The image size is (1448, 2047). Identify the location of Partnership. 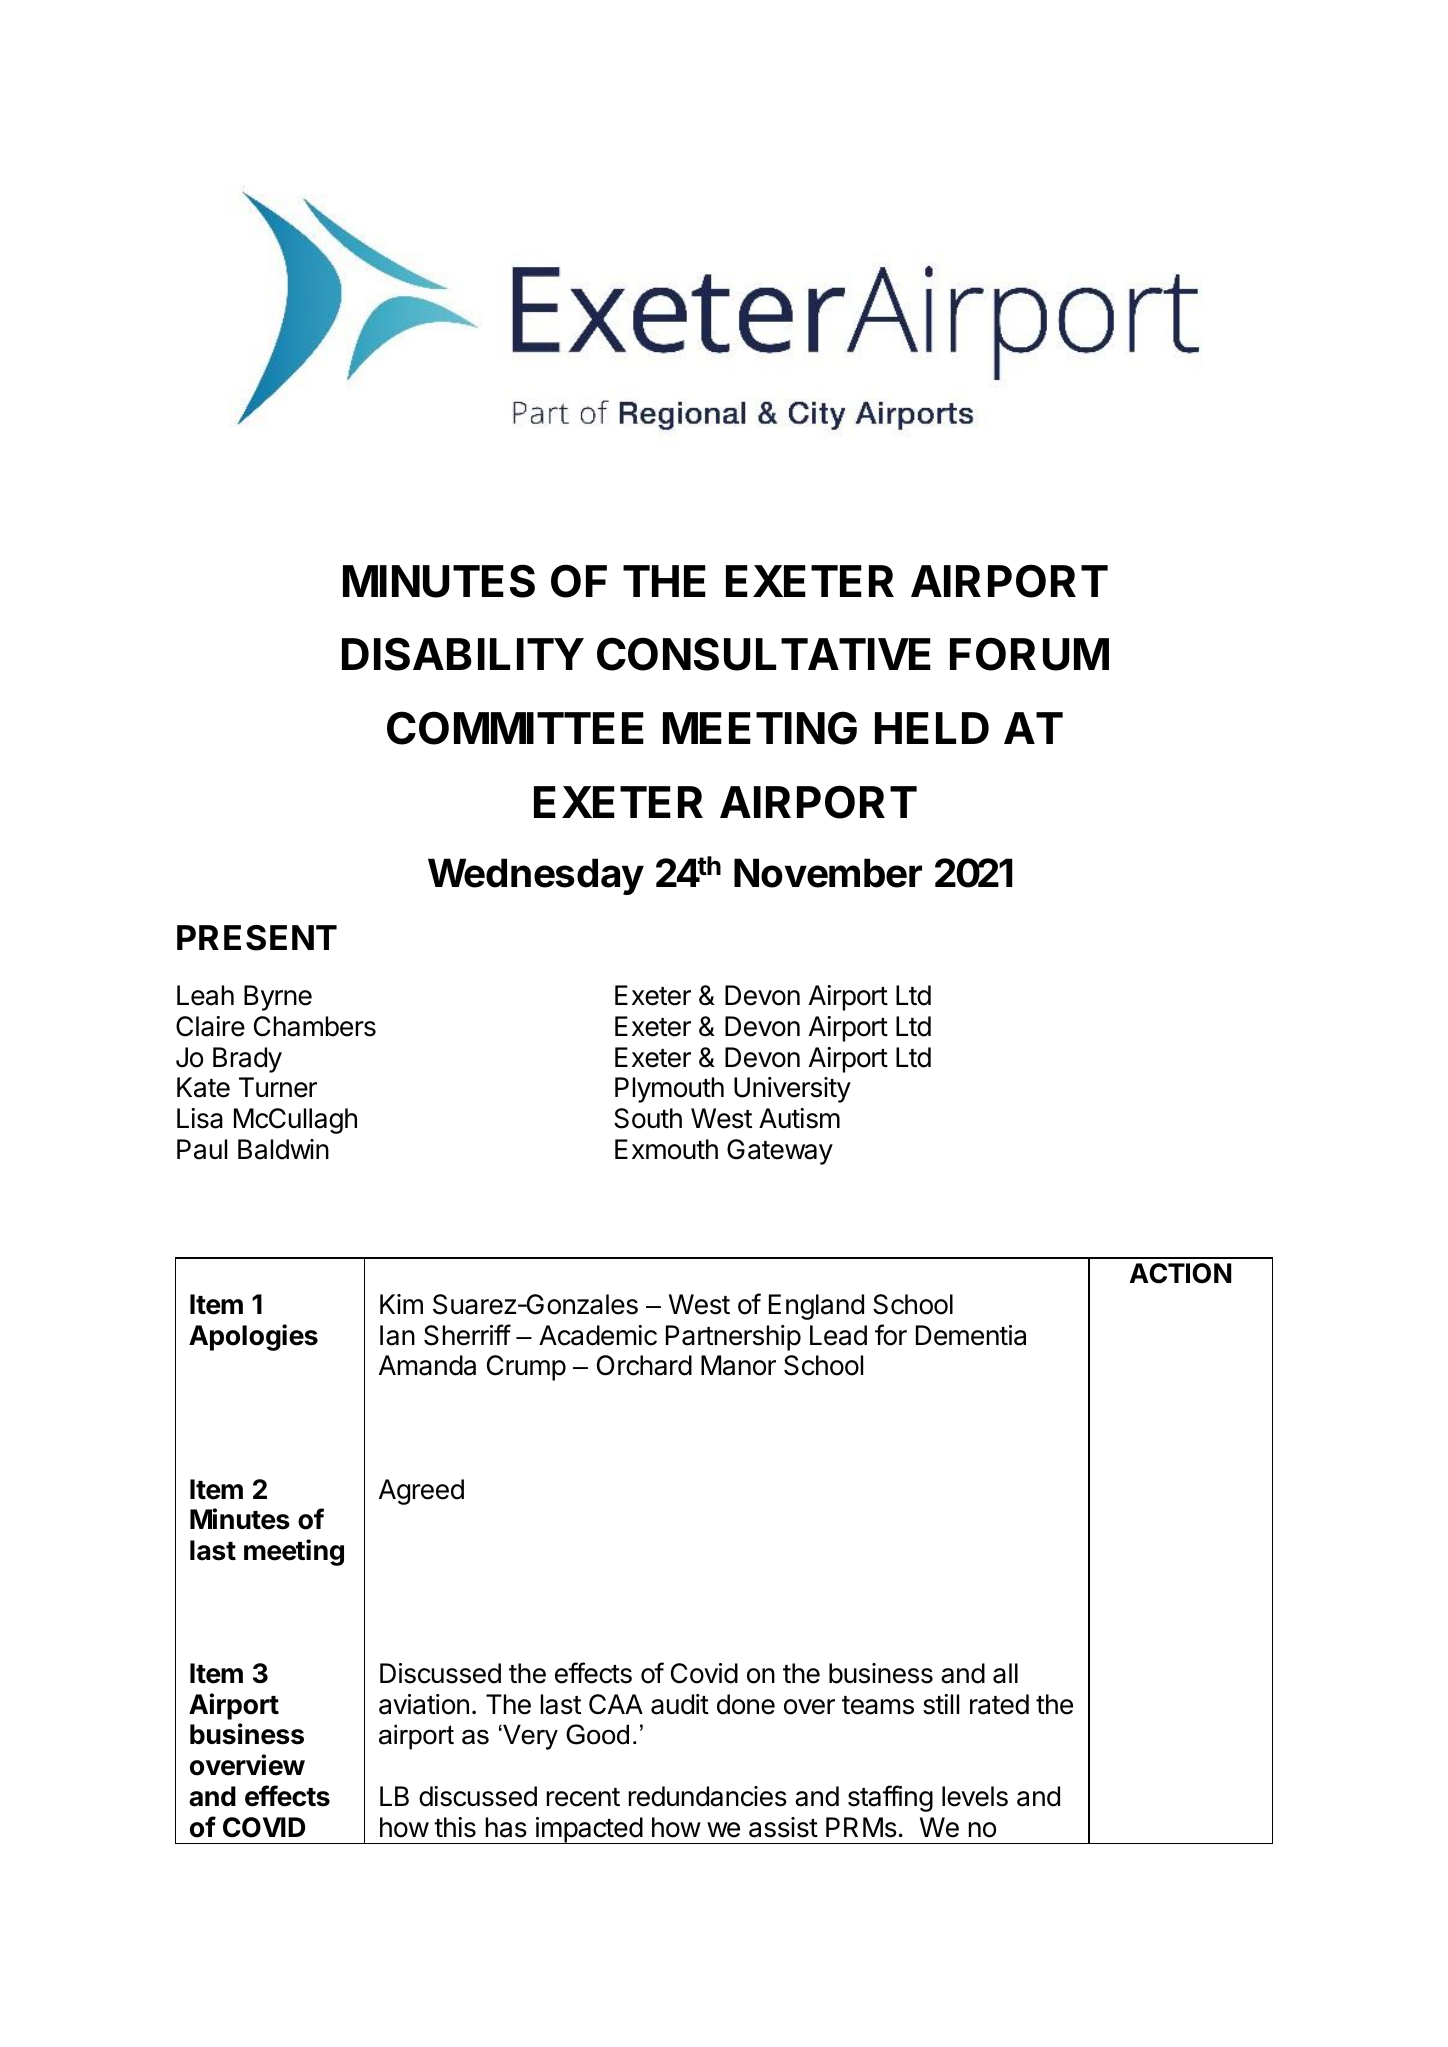
(733, 1338).
